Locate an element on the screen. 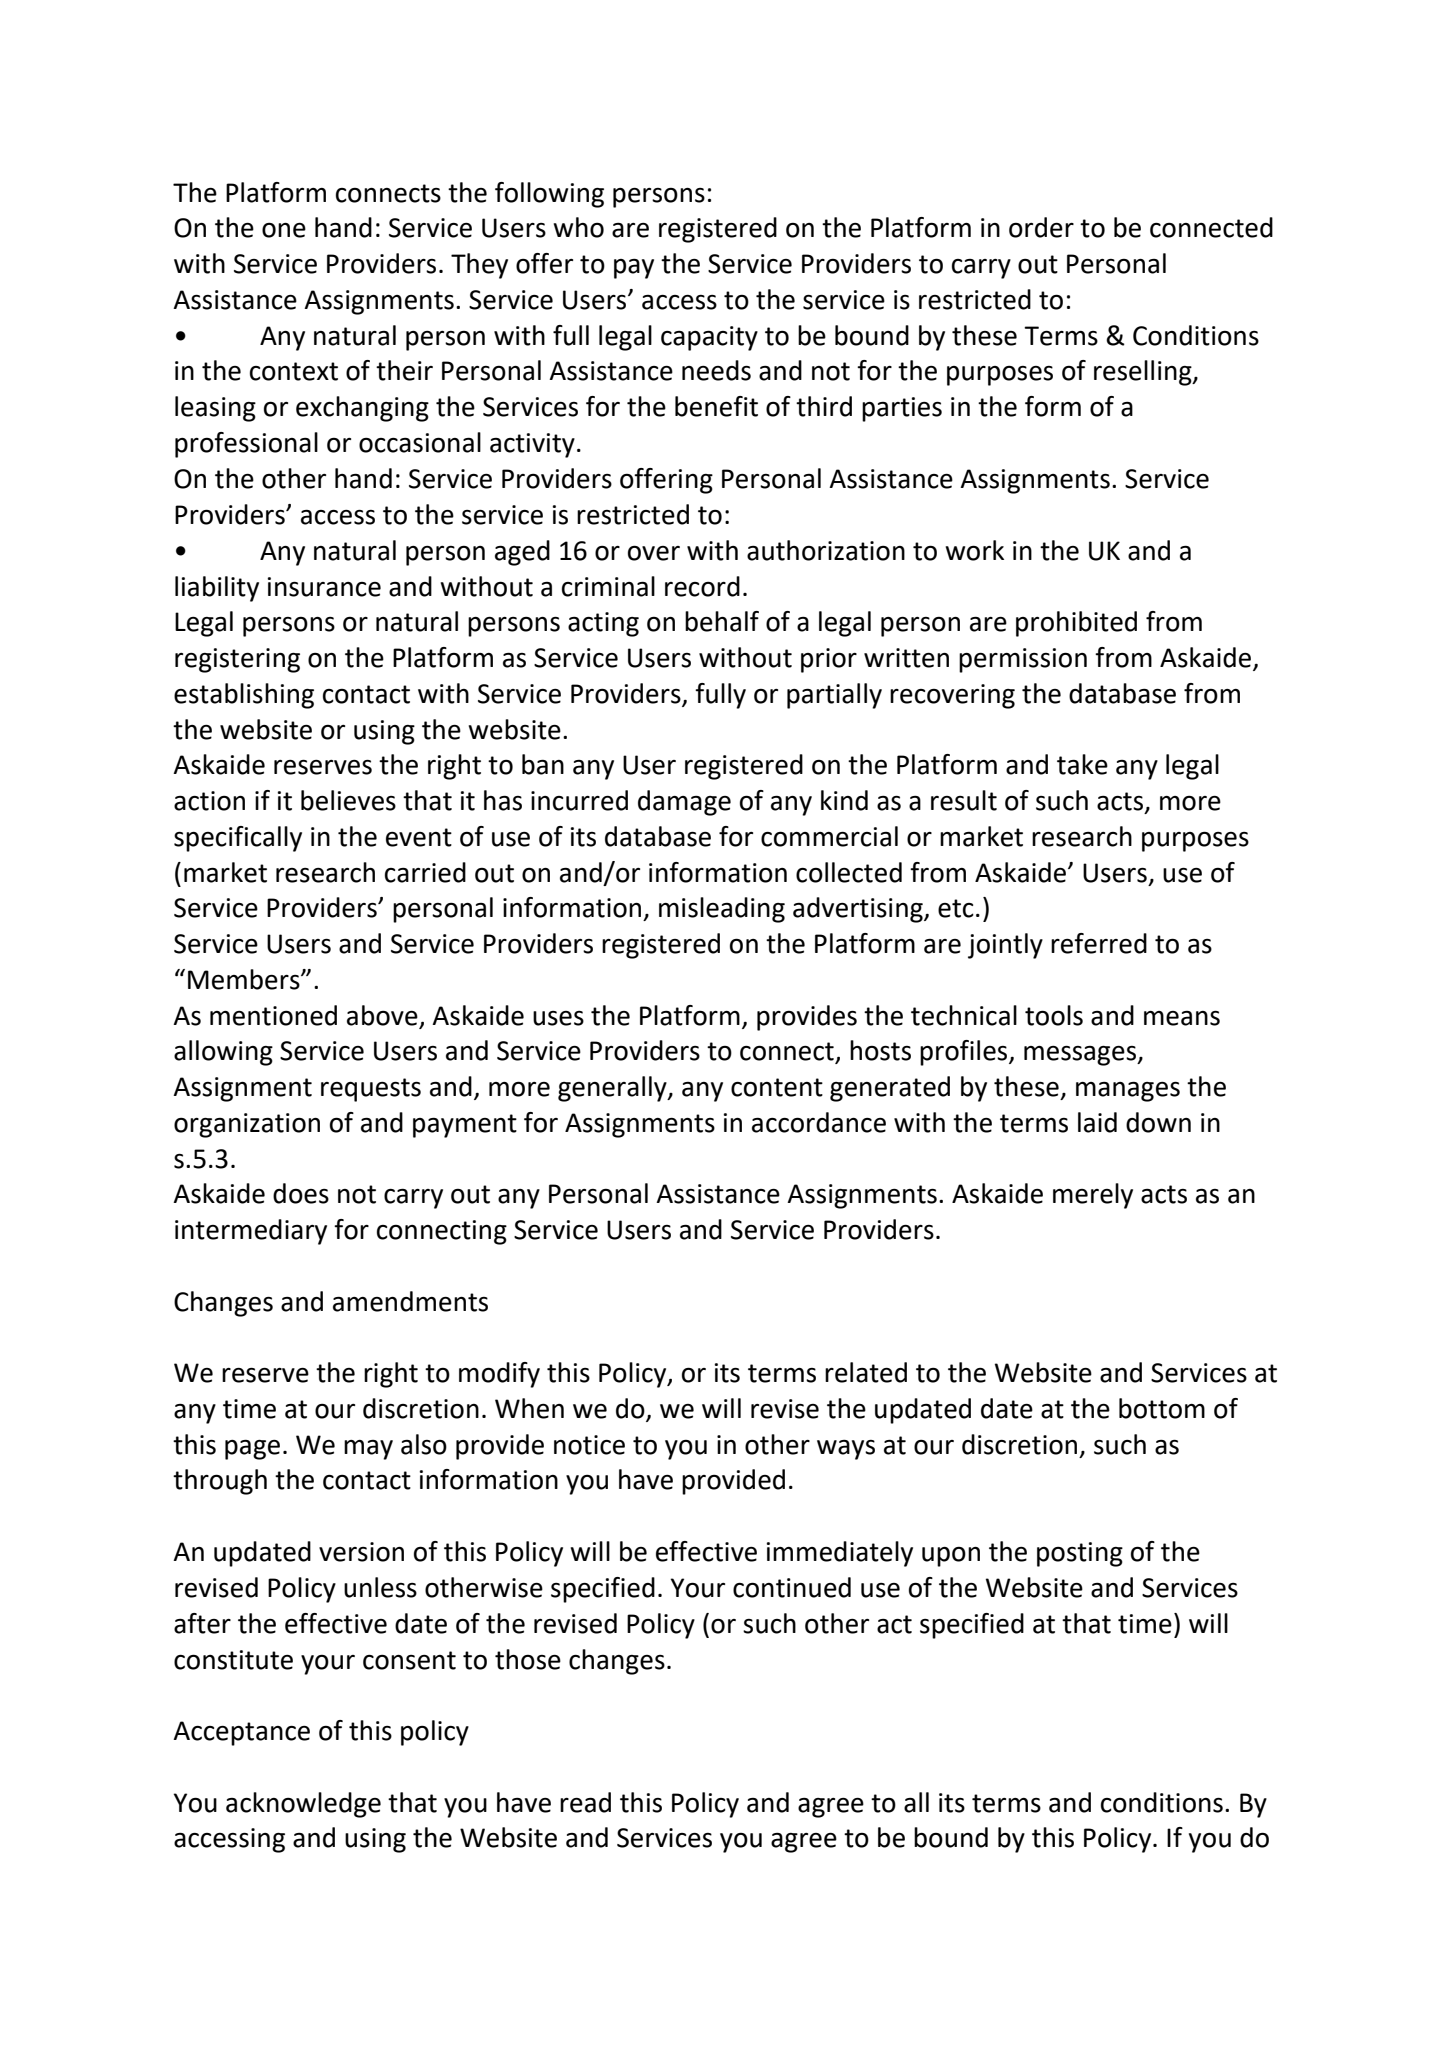  damage is located at coordinates (684, 803).
